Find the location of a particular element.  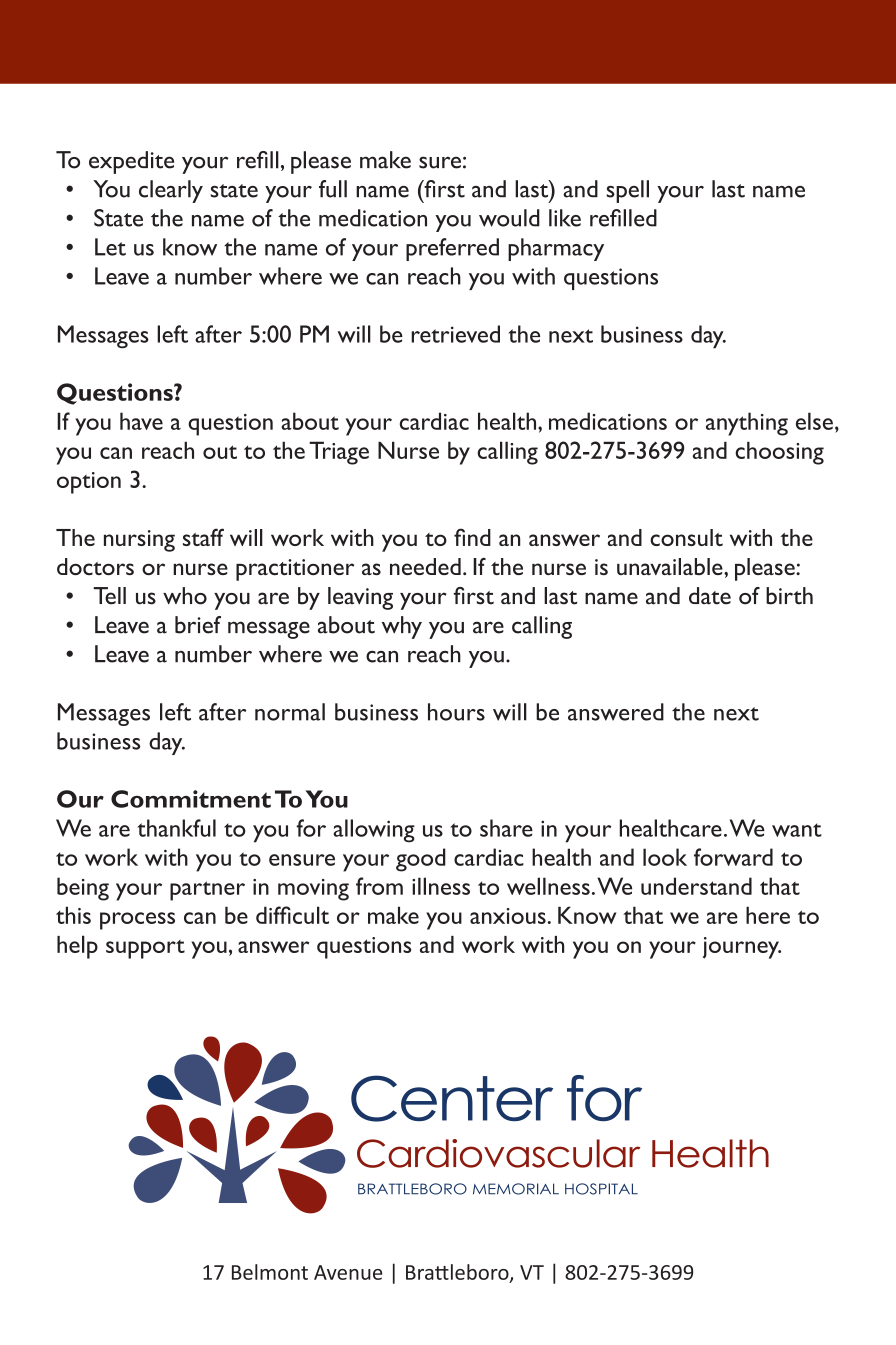

Commitment is located at coordinates (191, 799).
